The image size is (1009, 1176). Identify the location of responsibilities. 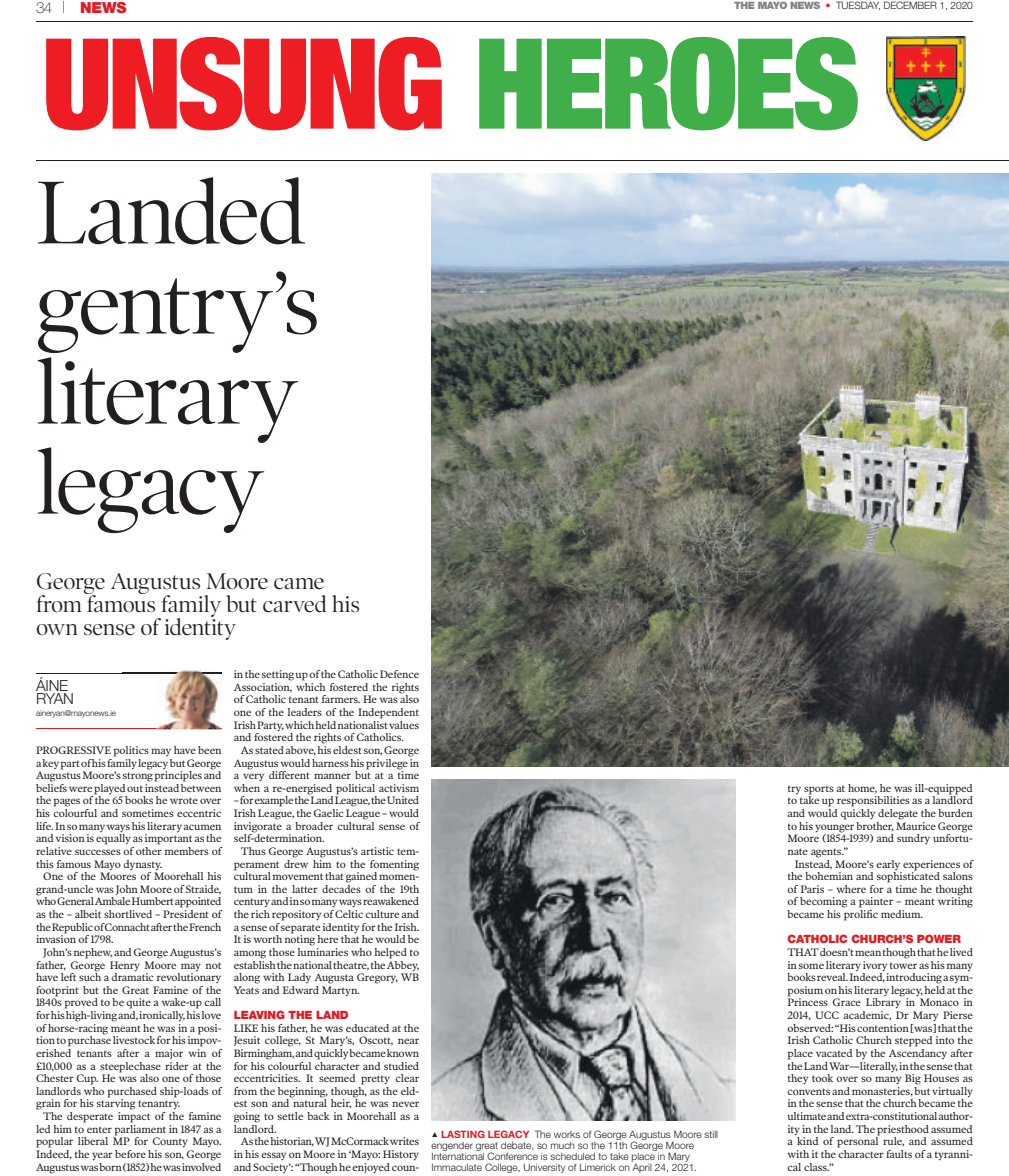
(873, 801).
